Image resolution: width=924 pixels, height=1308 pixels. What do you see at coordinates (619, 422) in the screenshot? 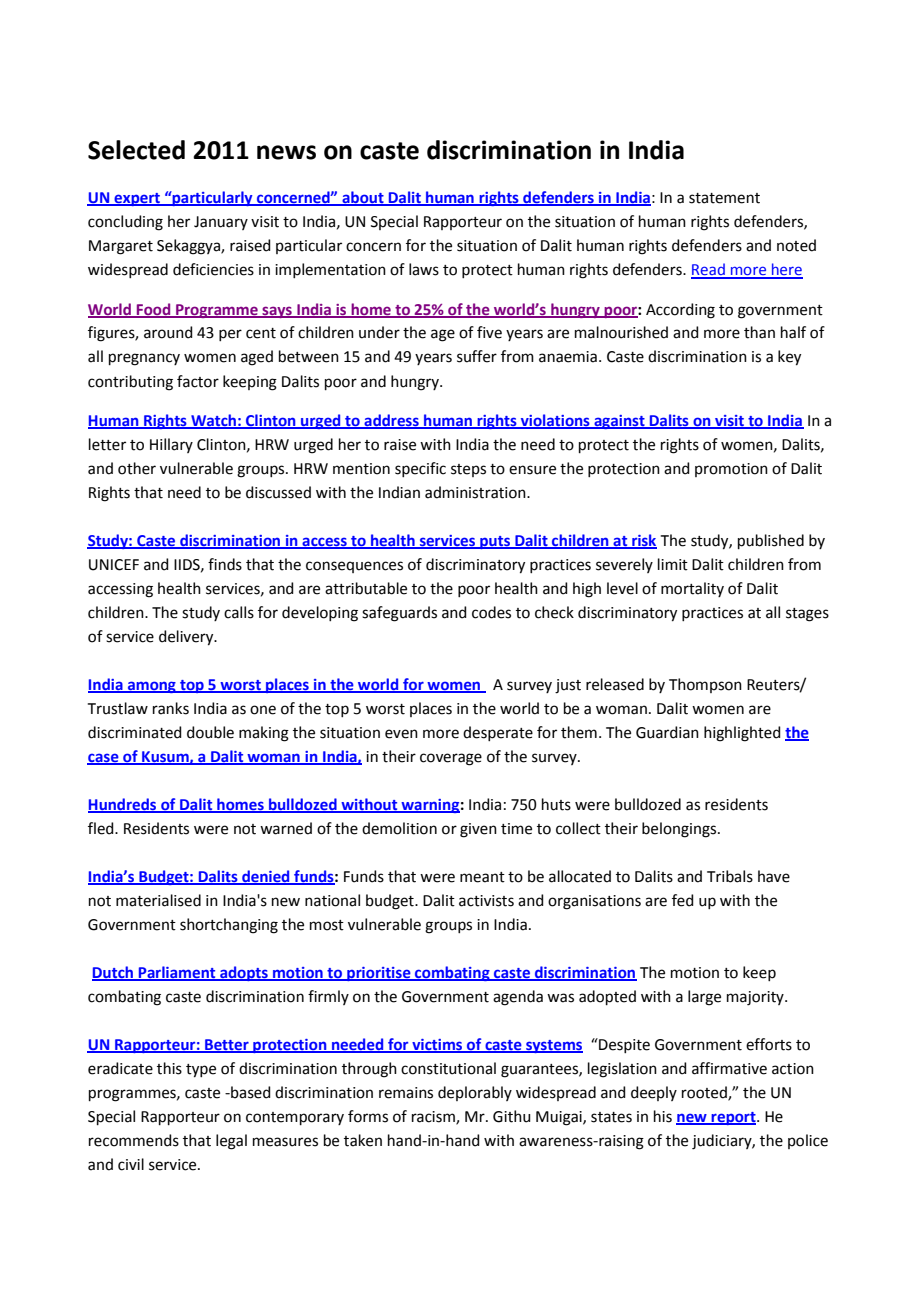
I see `against` at bounding box center [619, 422].
